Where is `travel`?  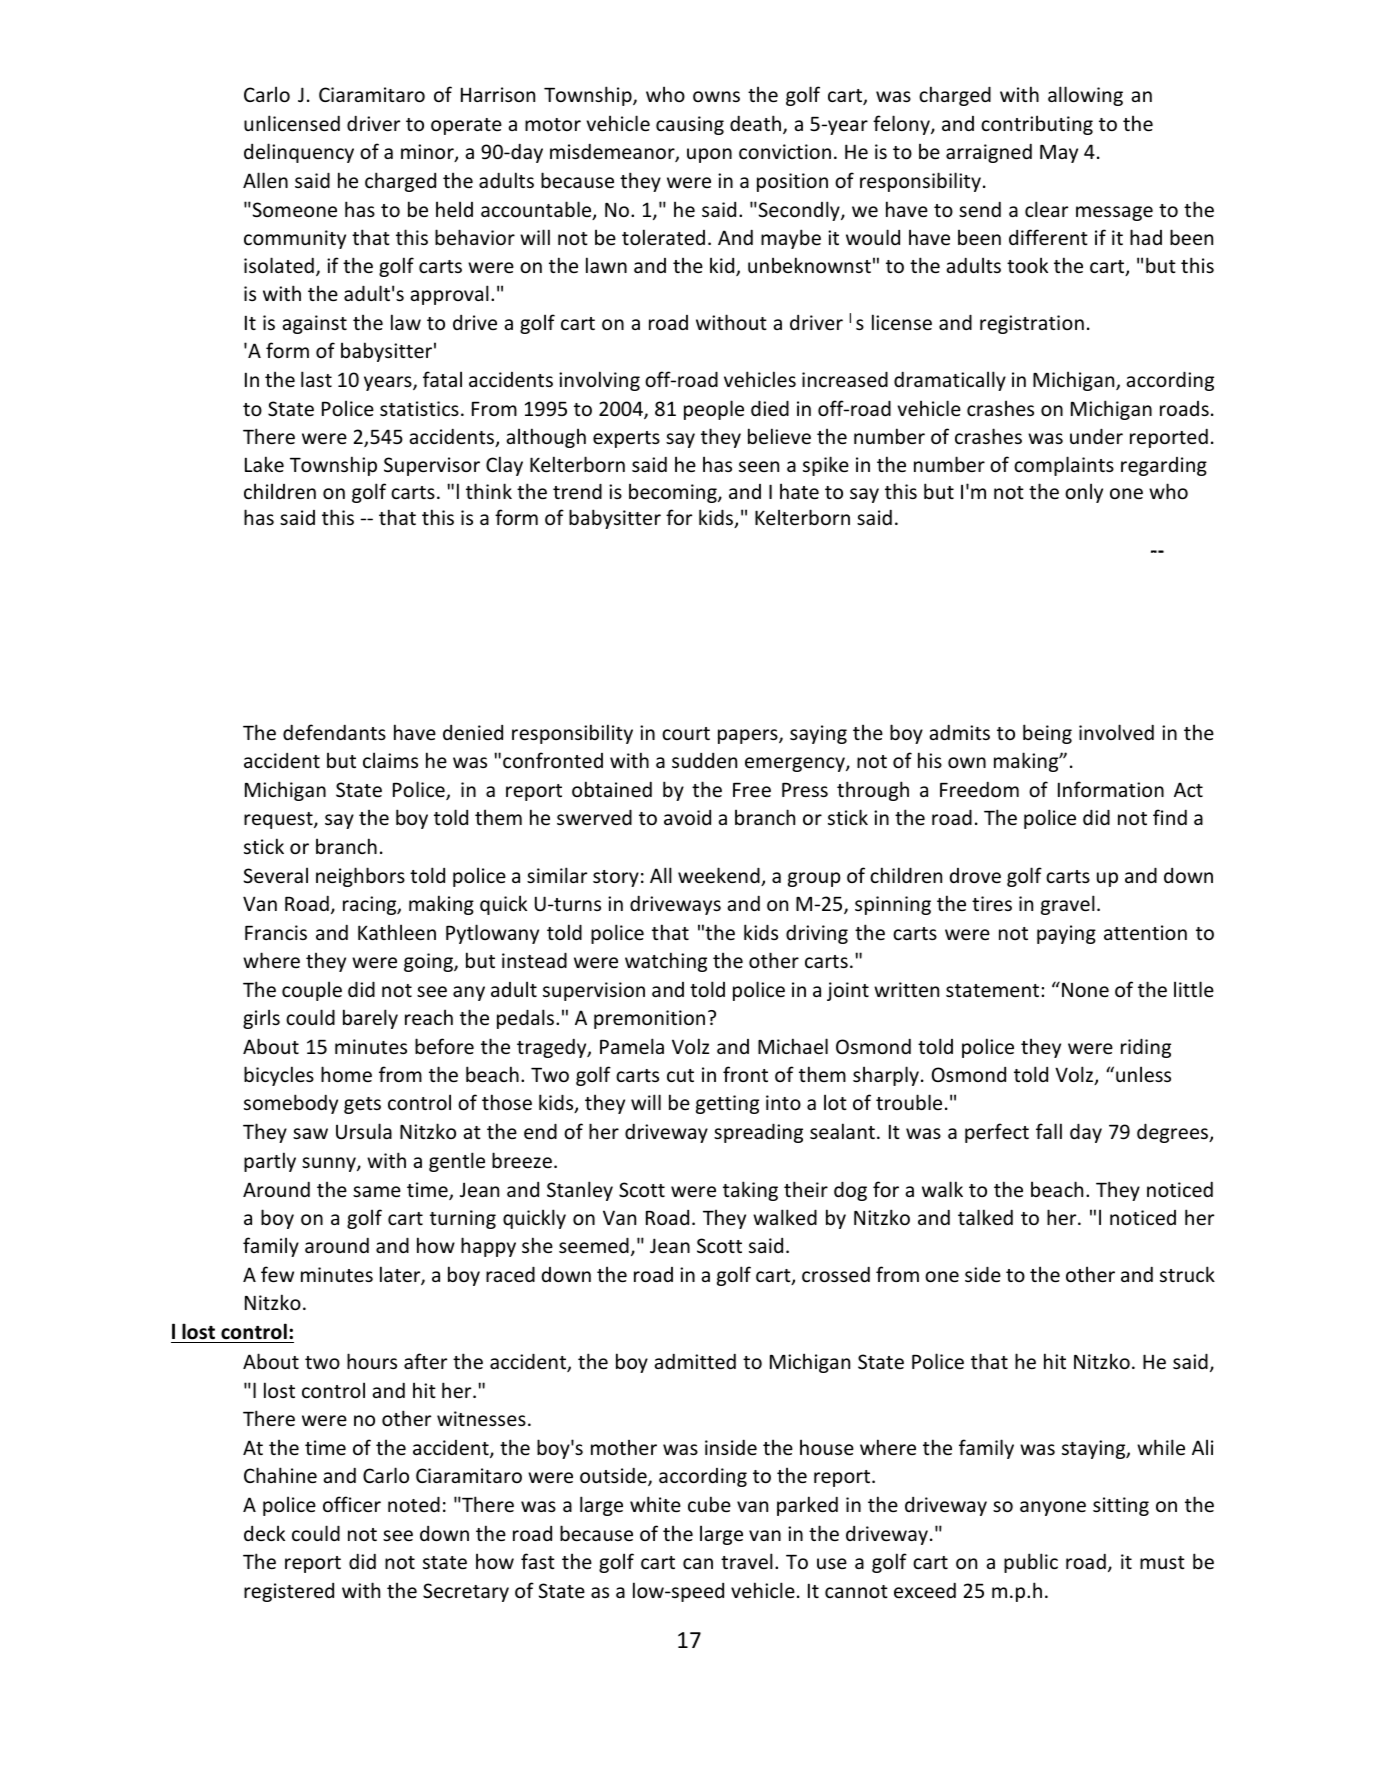 travel is located at coordinates (747, 1561).
